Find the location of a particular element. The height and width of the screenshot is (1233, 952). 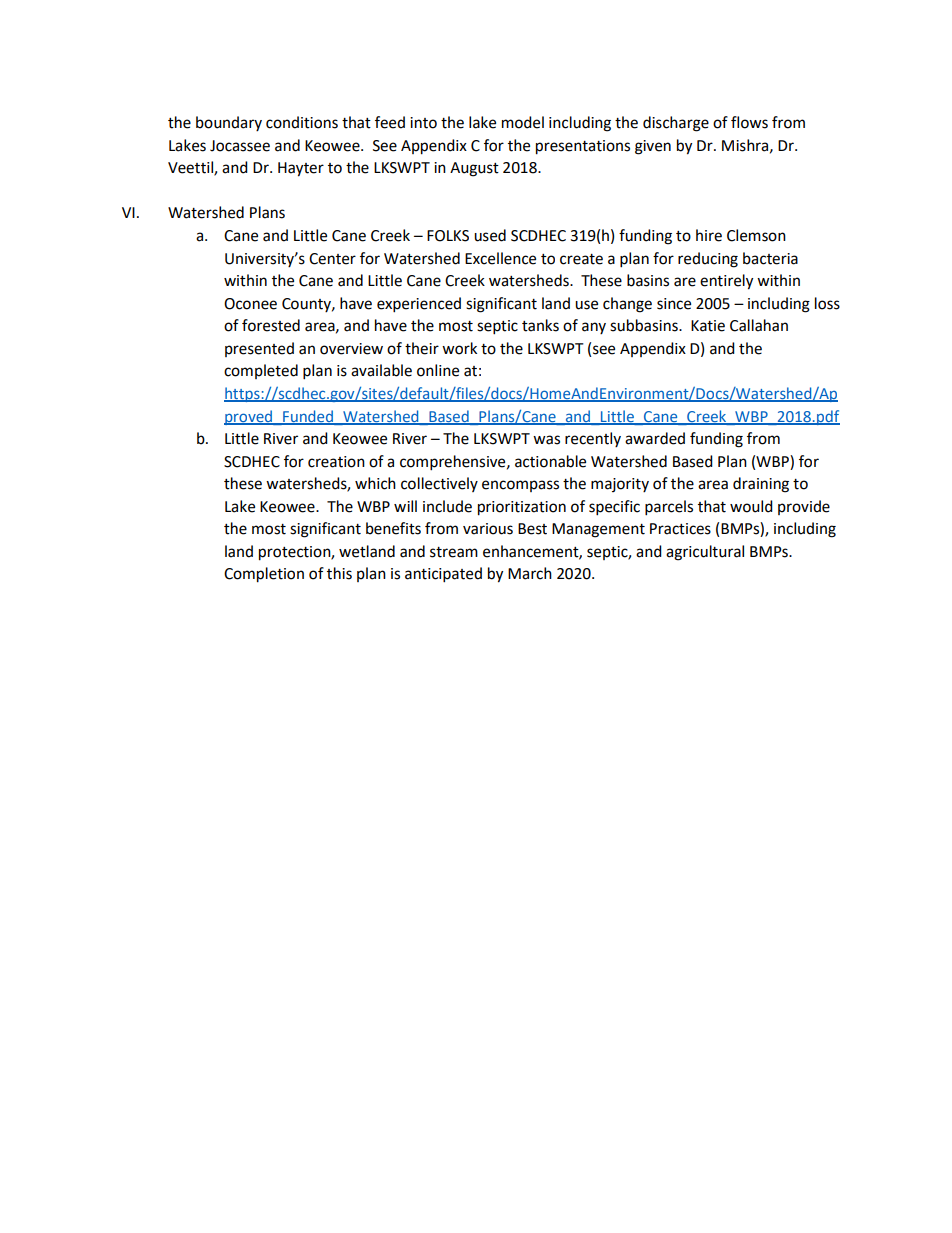

Center is located at coordinates (332, 259).
